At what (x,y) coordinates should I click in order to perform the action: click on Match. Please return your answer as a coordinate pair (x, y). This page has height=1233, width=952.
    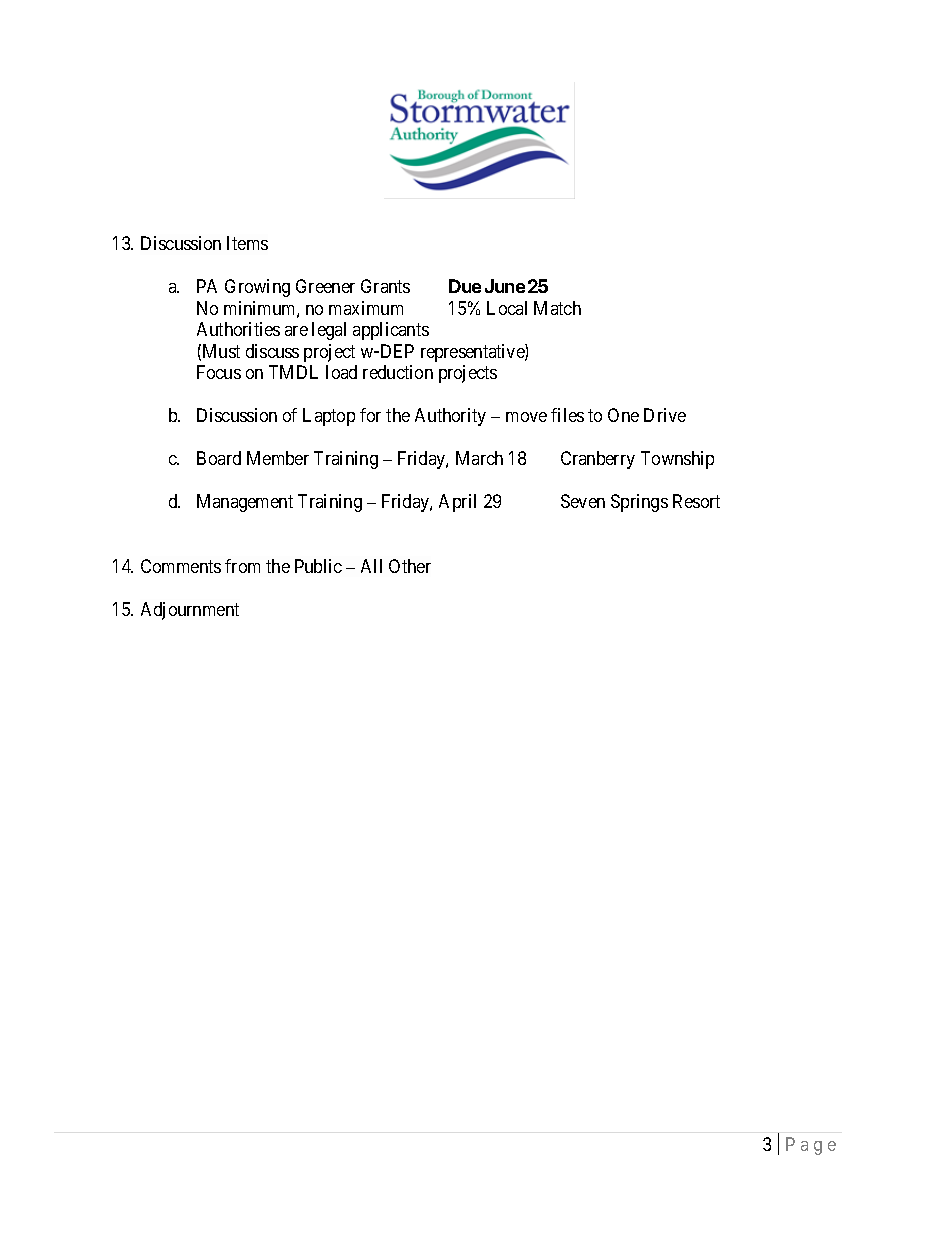
    Looking at the image, I should click on (557, 308).
